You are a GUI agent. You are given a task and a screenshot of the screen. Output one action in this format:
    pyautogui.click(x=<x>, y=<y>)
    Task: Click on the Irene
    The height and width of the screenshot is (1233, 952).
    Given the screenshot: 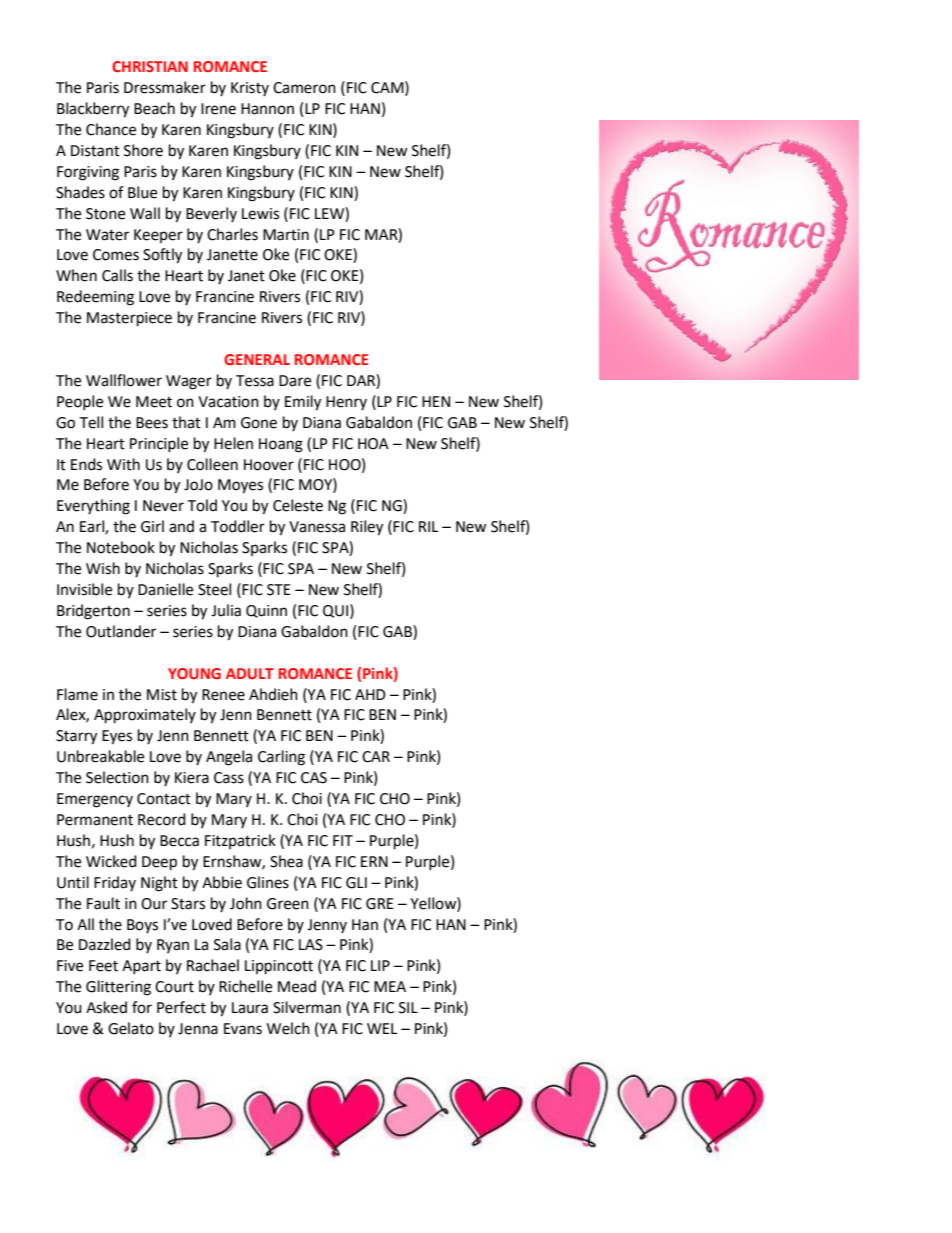 What is the action you would take?
    pyautogui.click(x=218, y=109)
